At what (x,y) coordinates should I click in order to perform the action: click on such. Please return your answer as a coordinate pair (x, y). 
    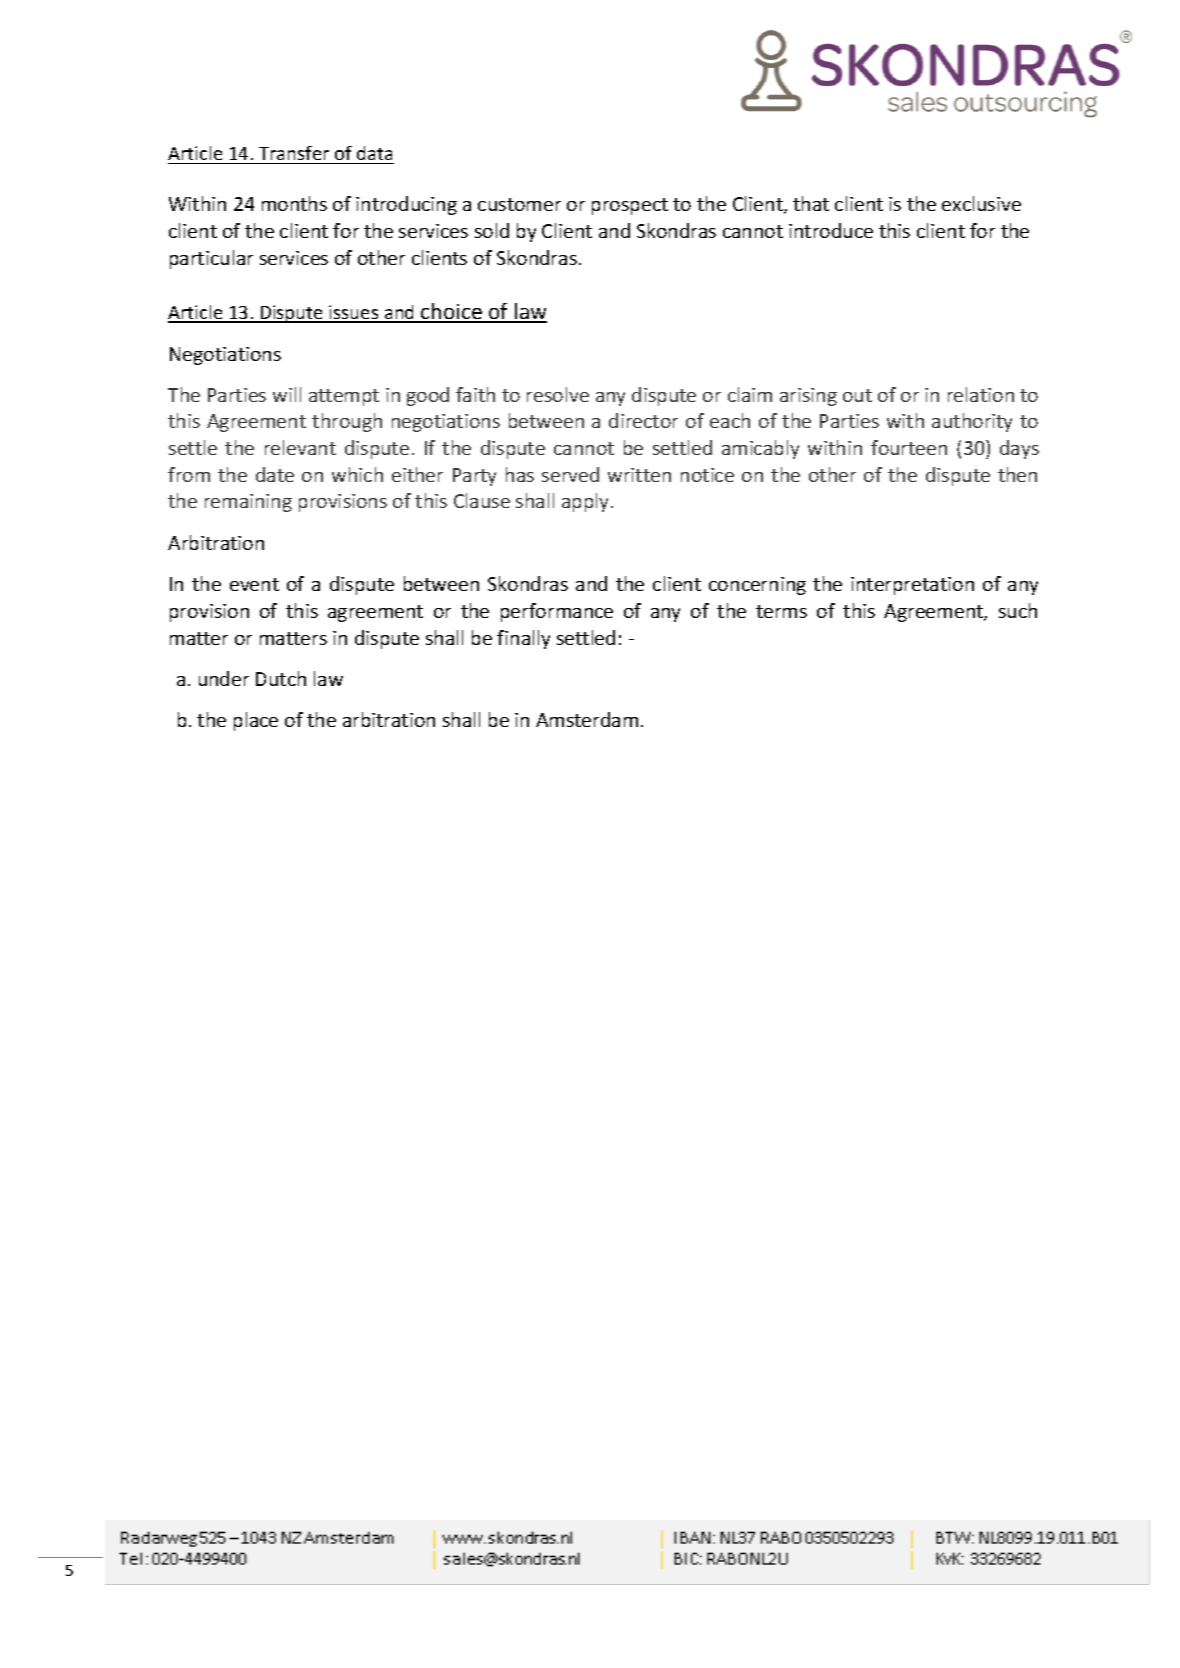
    Looking at the image, I should click on (1018, 610).
